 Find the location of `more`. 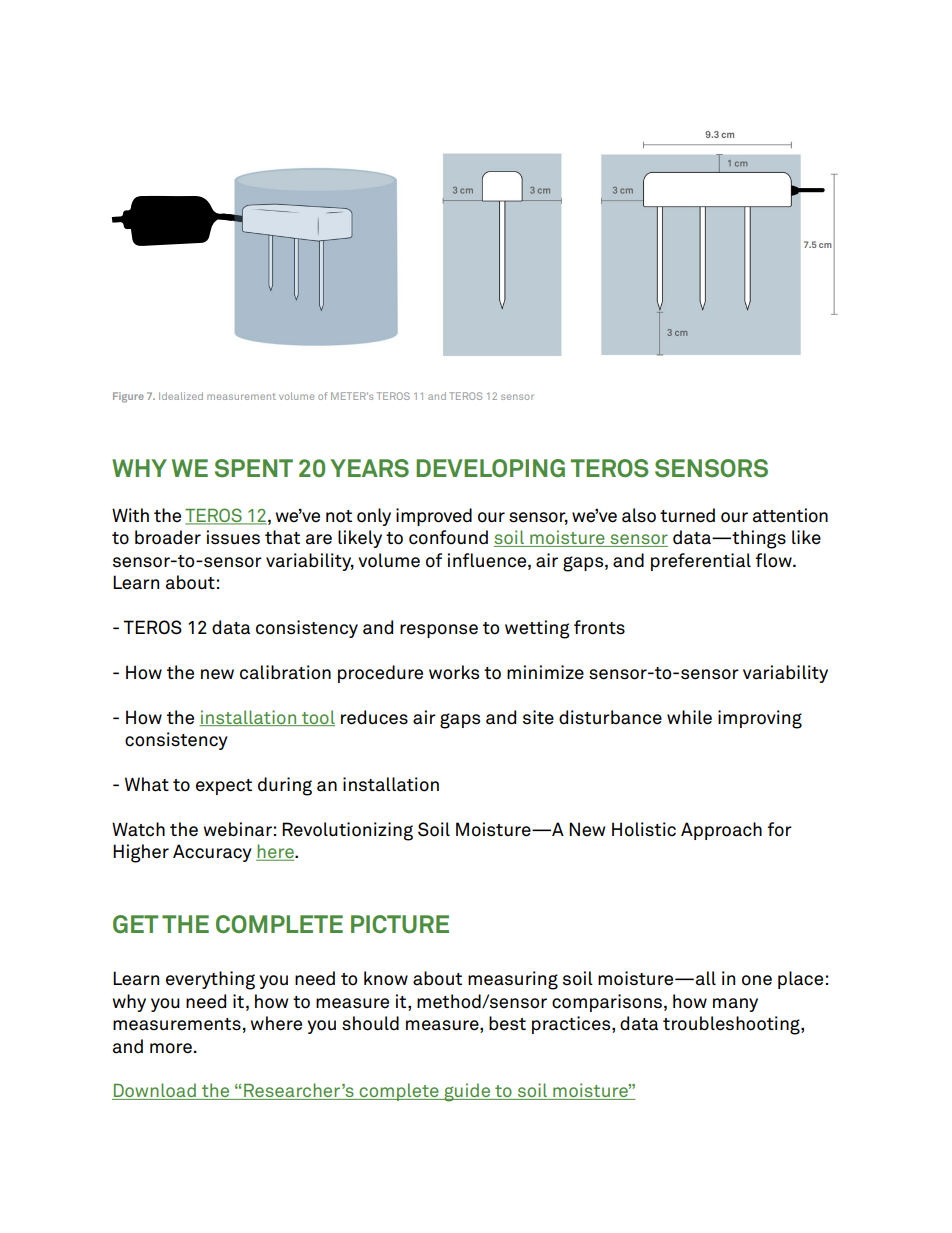

more is located at coordinates (171, 1048).
